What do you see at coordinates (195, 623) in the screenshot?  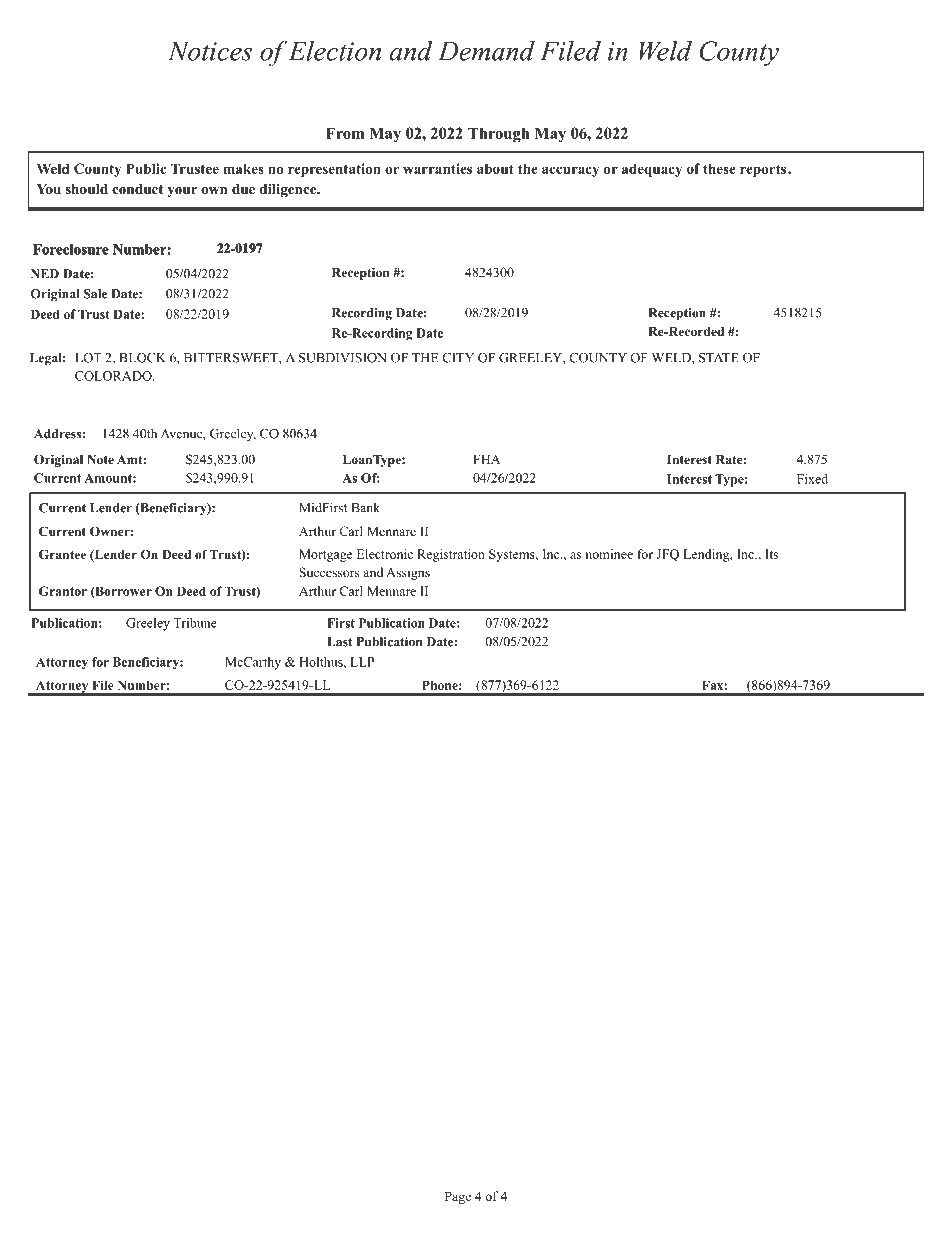 I see `Tribune` at bounding box center [195, 623].
